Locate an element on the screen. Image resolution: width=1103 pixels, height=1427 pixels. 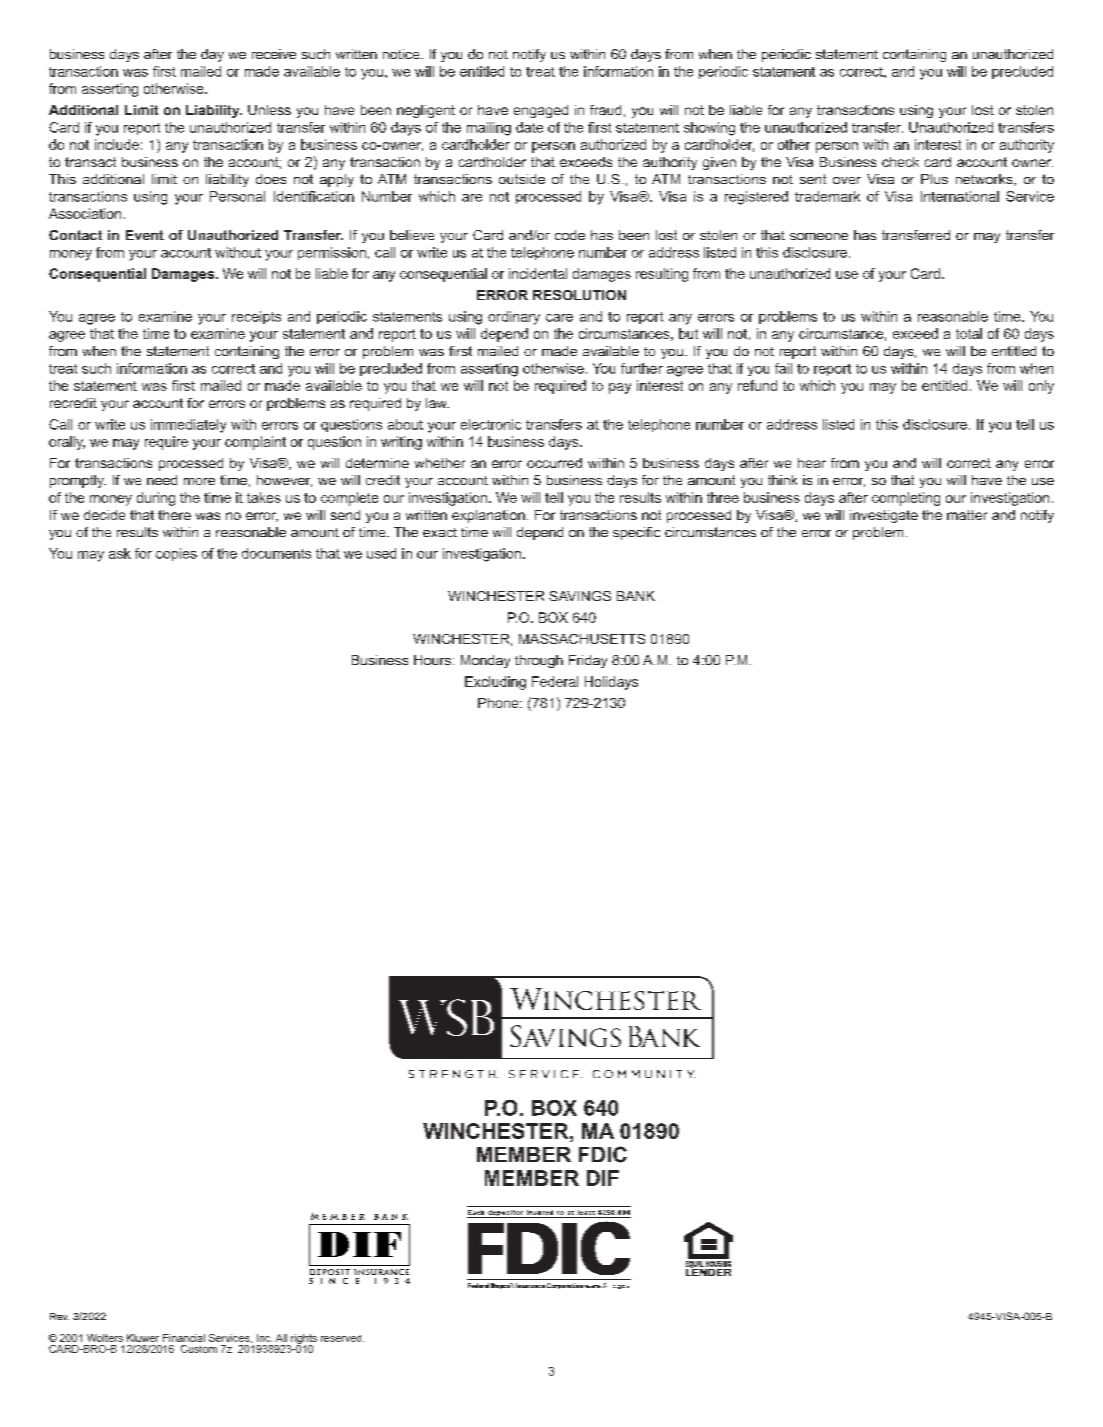
Unless is located at coordinates (269, 110).
